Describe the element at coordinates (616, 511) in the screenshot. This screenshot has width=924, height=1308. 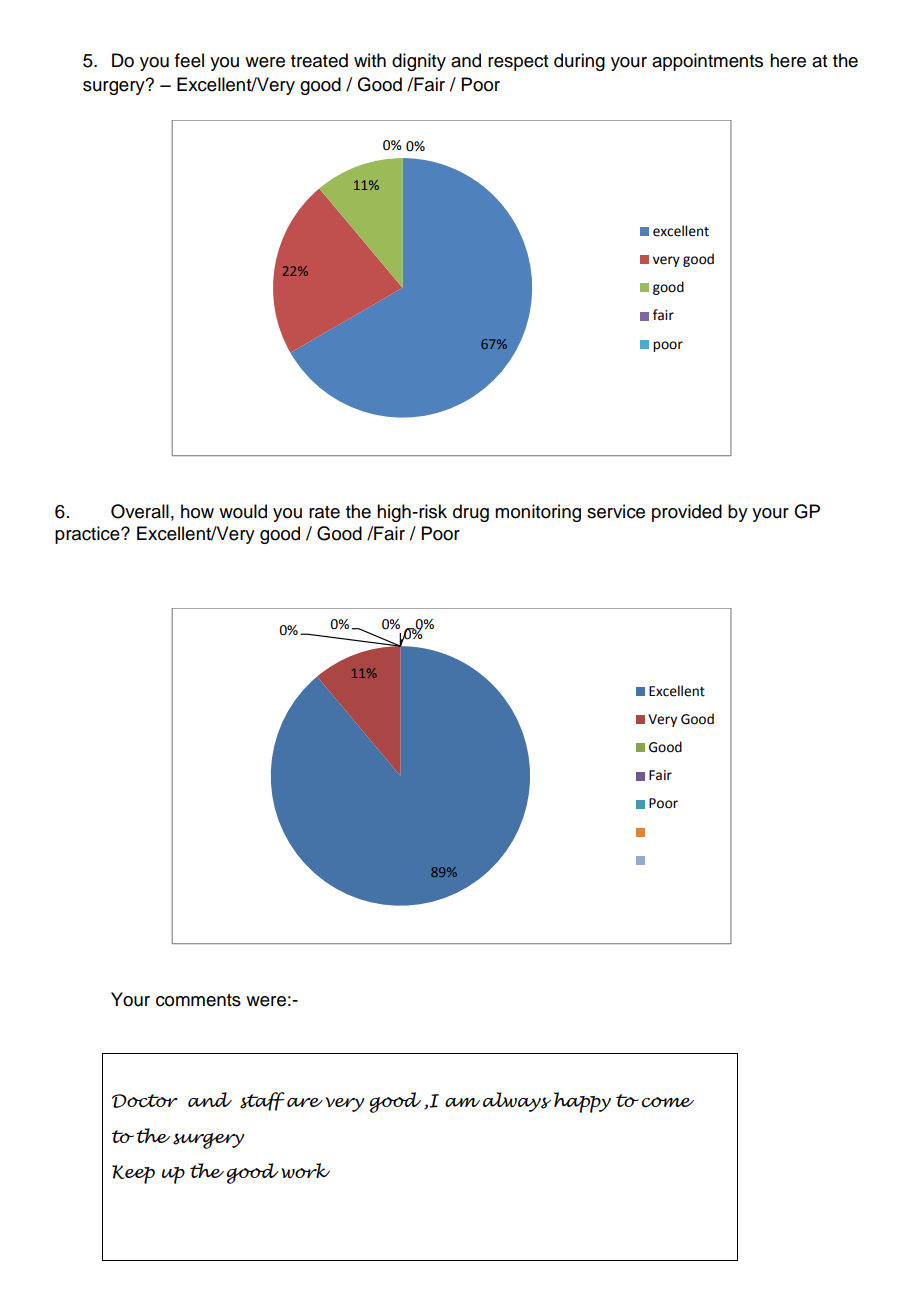
I see `service` at that location.
